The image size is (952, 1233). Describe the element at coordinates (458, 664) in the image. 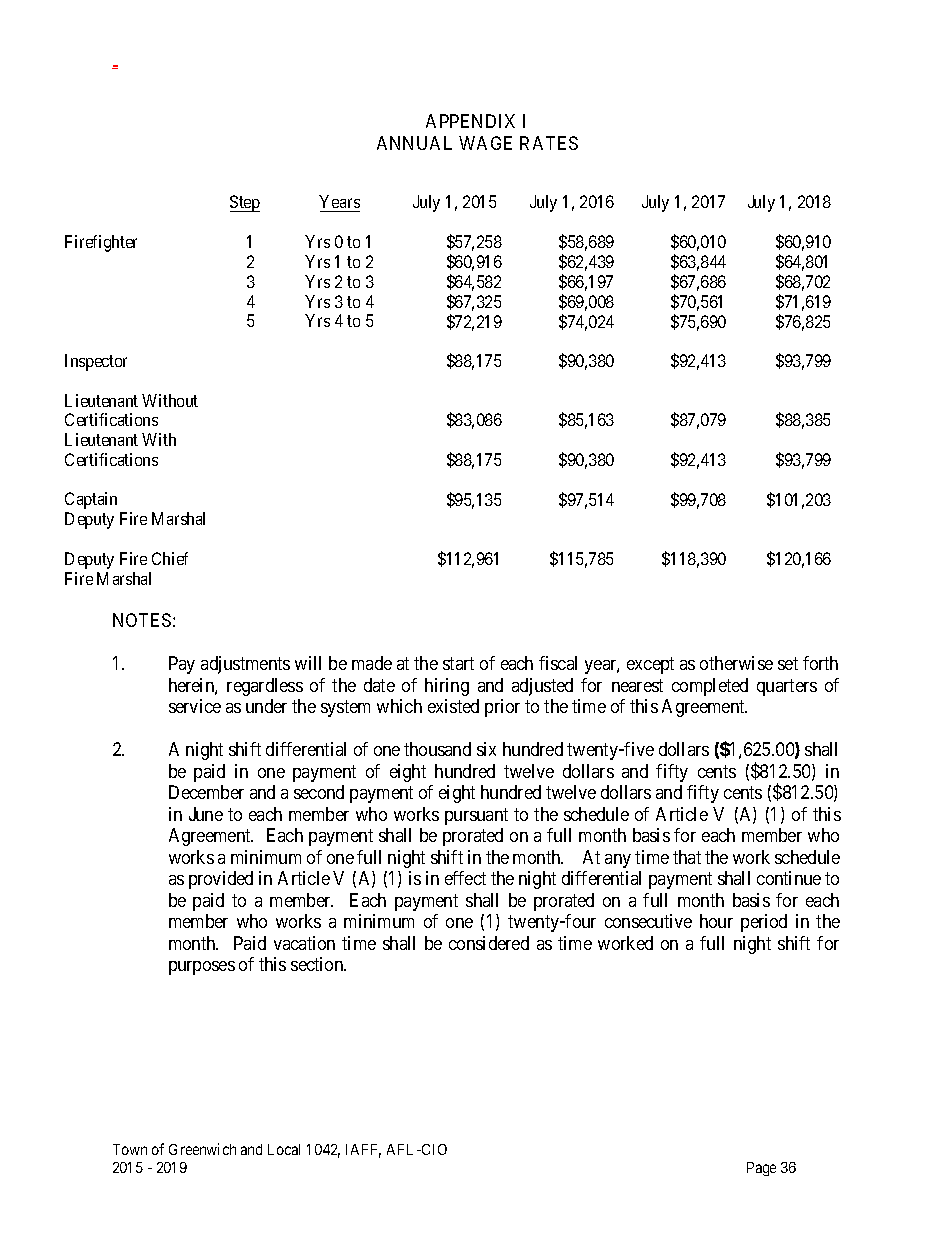

I see `start` at that location.
